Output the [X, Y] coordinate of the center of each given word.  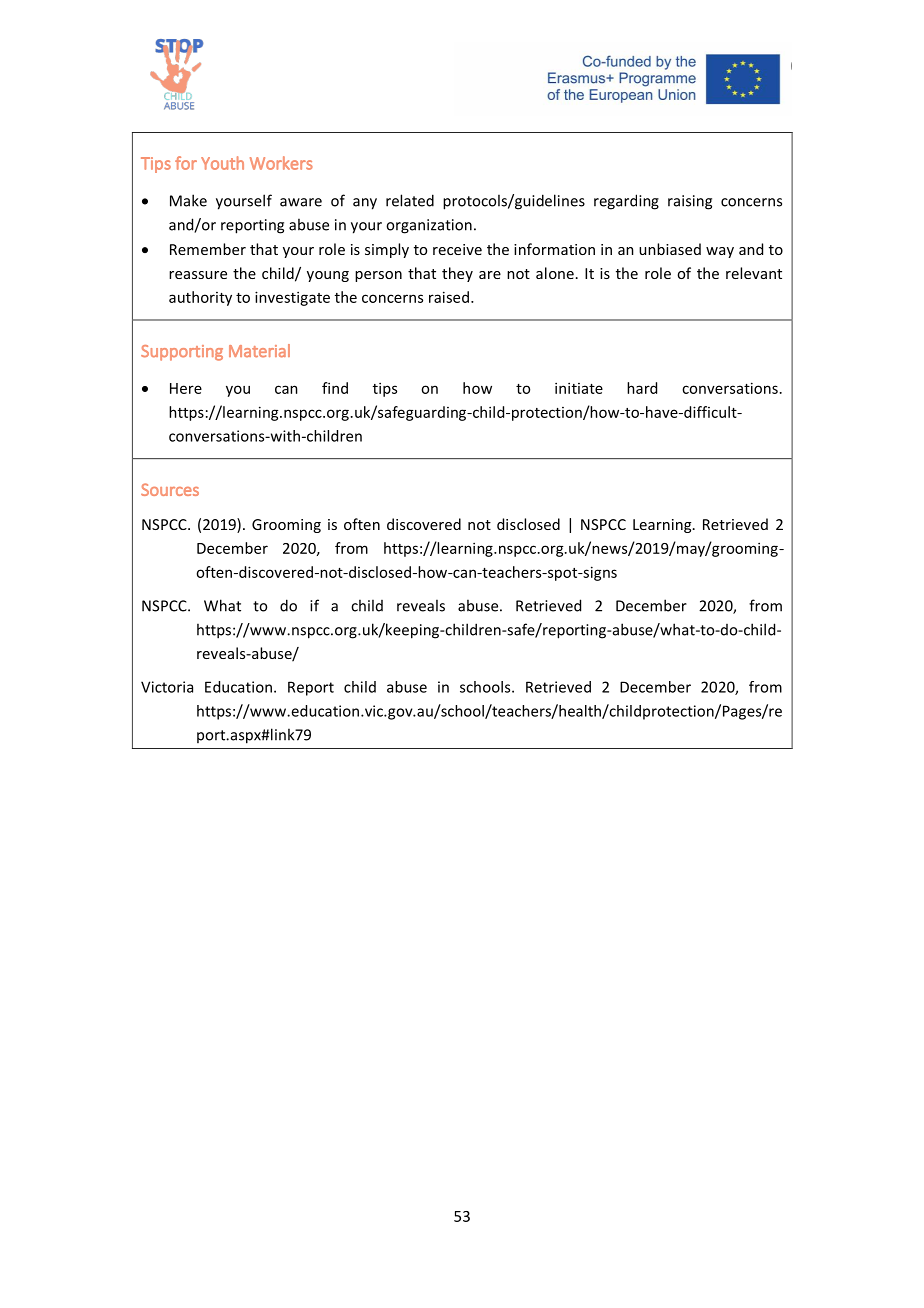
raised [449, 297]
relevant [754, 273]
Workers [281, 163]
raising [690, 202]
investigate [292, 298]
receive [457, 249]
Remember [208, 249]
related [410, 200]
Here [186, 388]
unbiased [670, 249]
